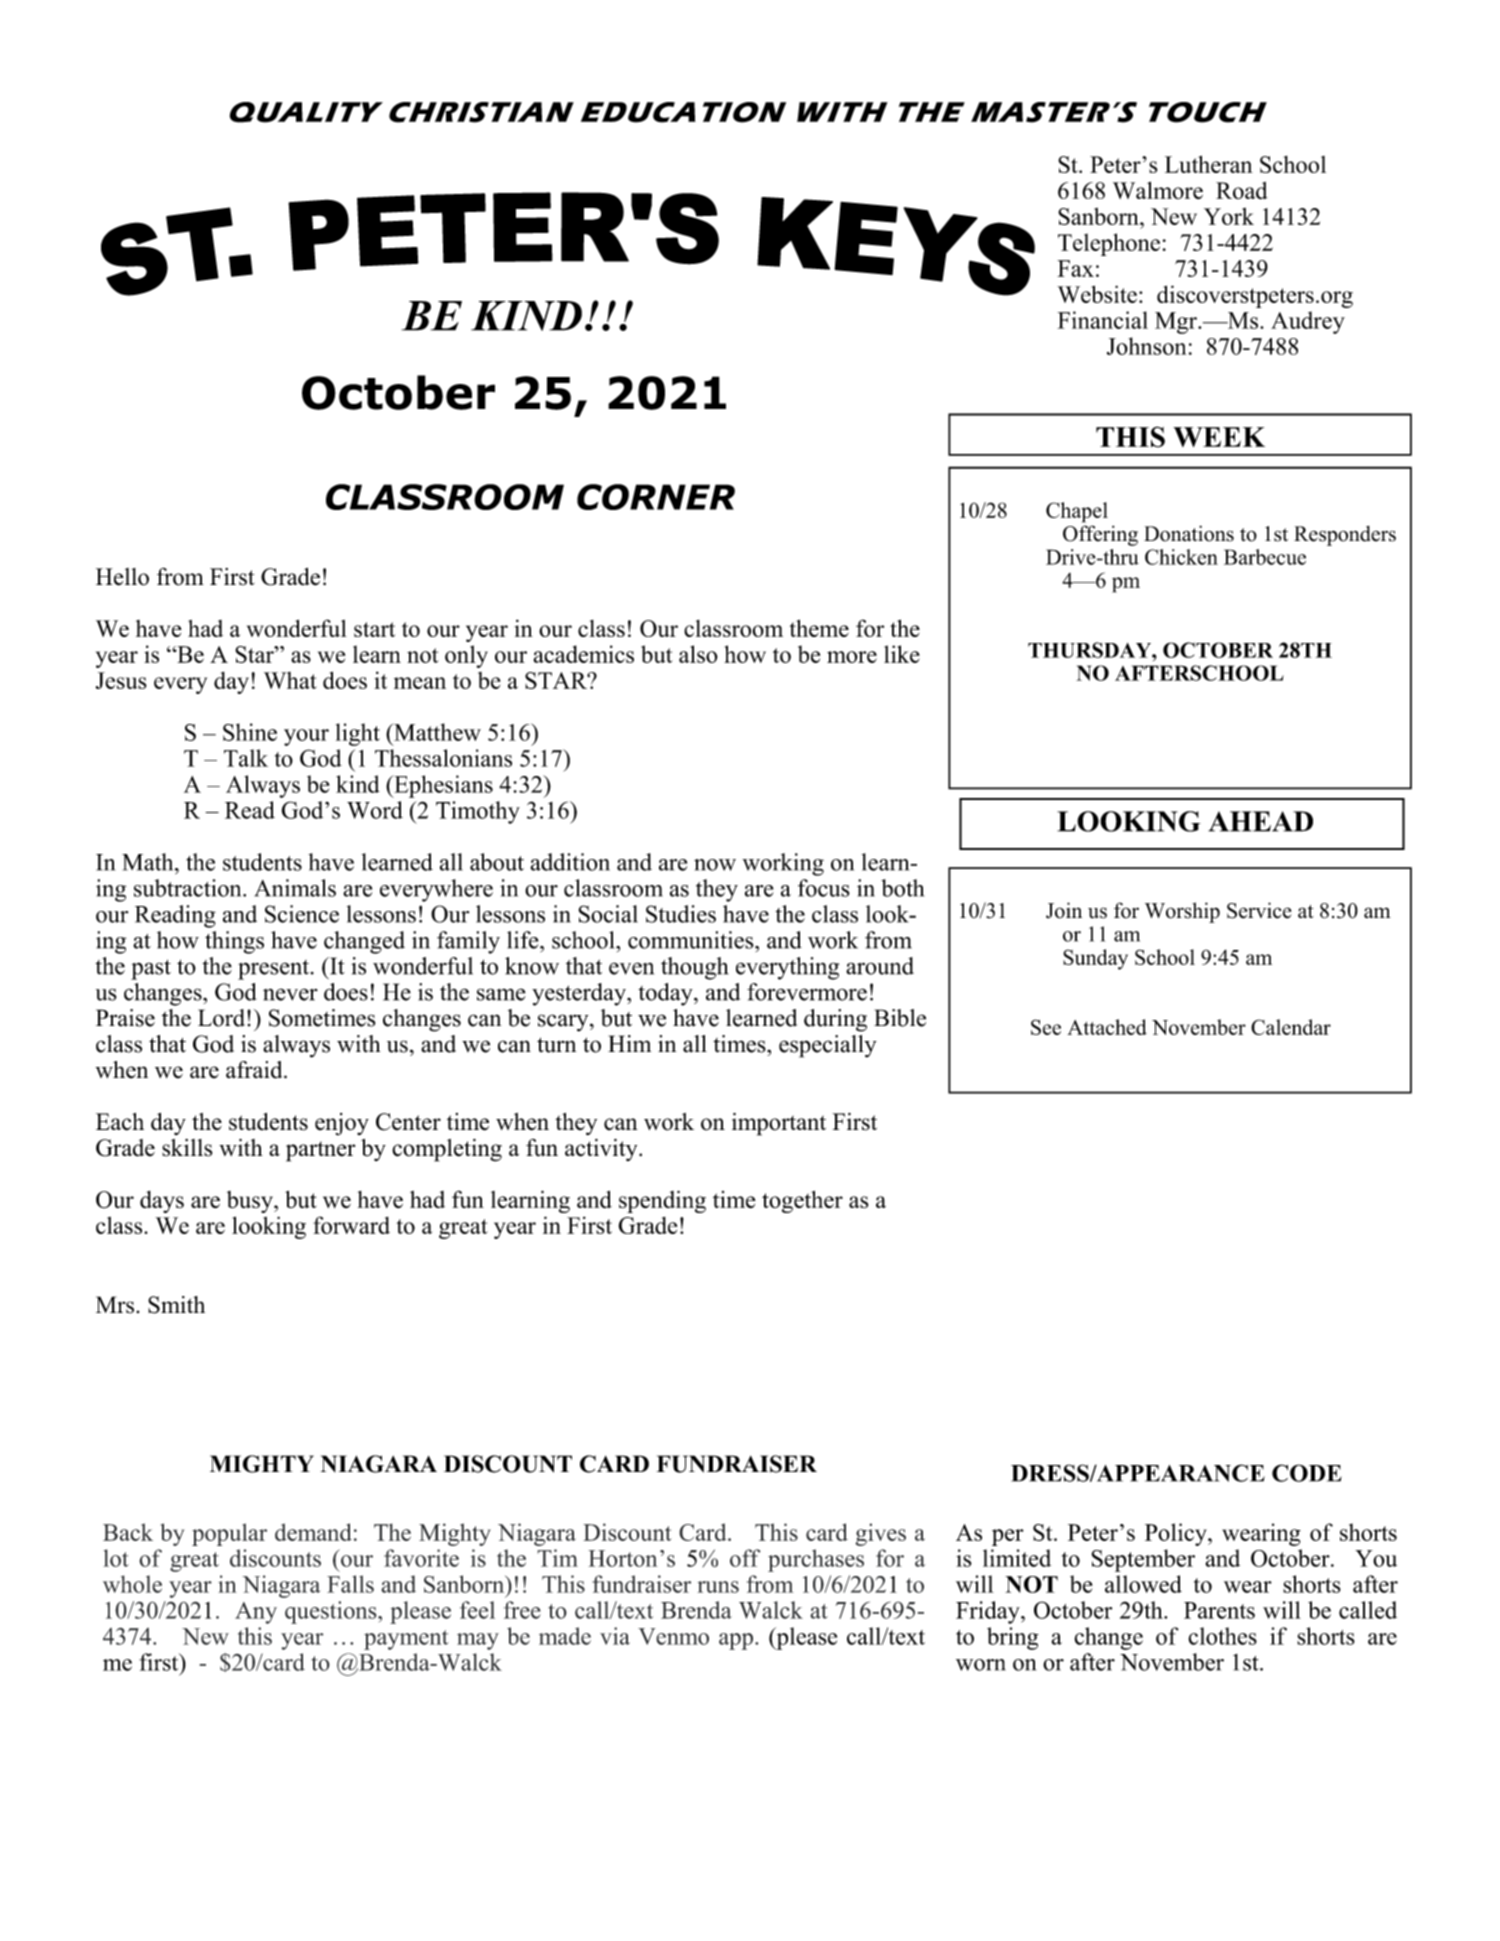  I want to click on Science, so click(302, 914).
